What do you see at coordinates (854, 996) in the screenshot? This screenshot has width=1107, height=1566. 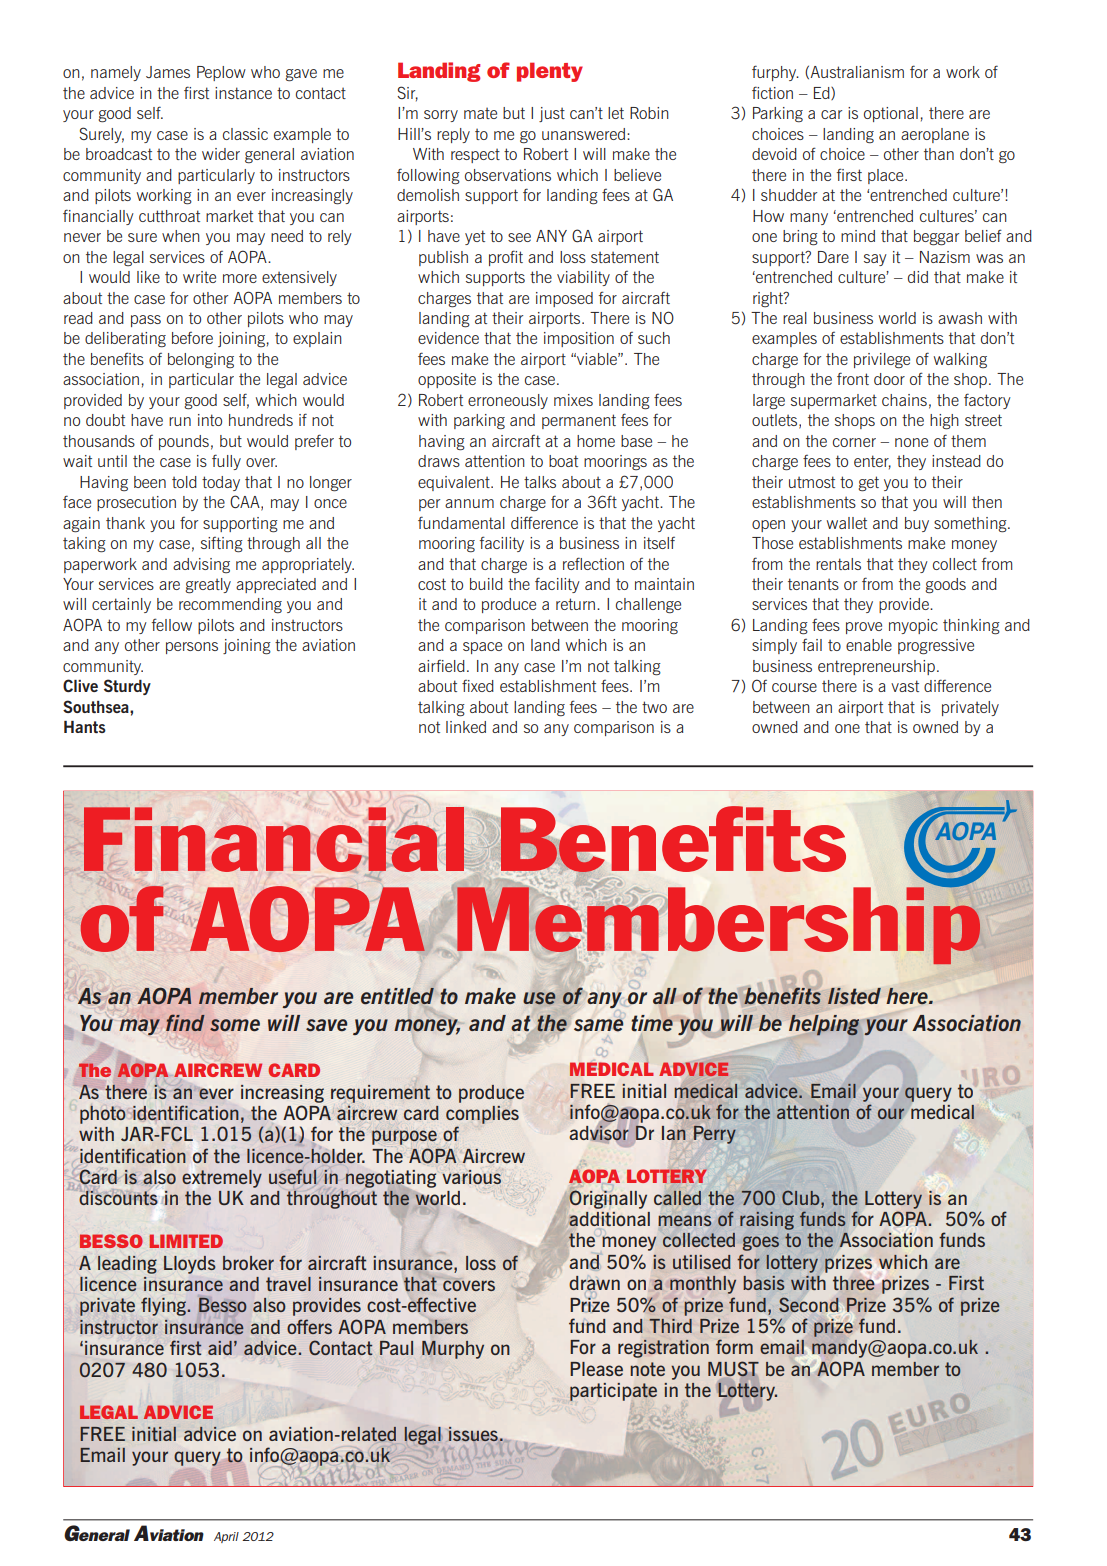 I see `listed` at bounding box center [854, 996].
